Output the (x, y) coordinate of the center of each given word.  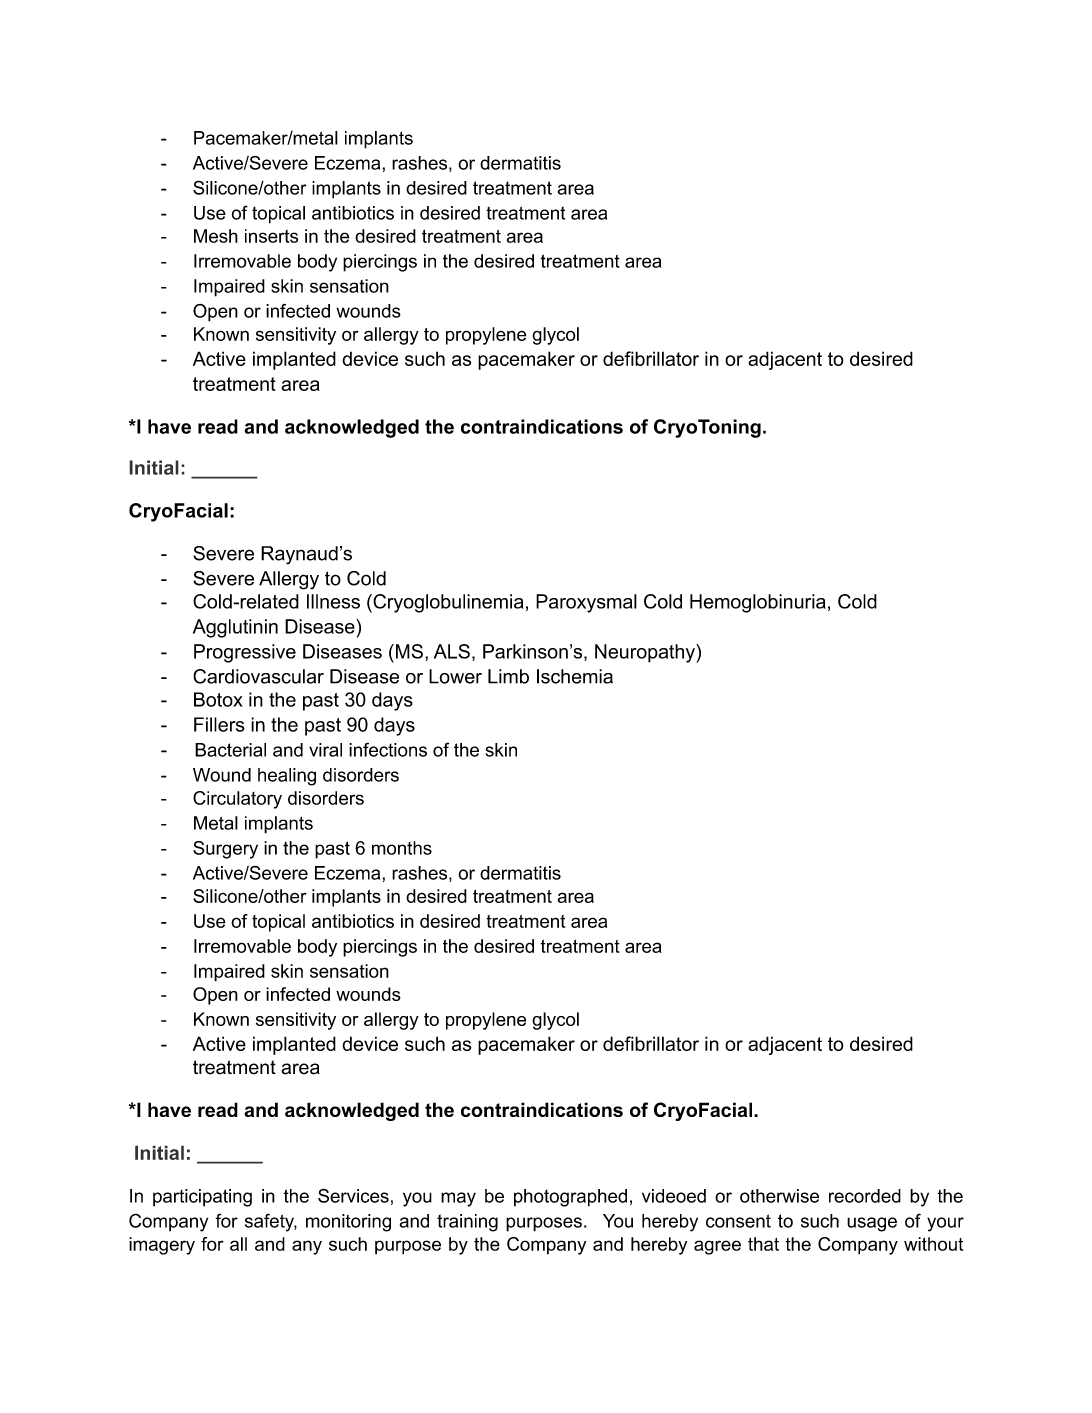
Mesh (216, 236)
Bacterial (230, 750)
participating (202, 1198)
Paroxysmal (586, 603)
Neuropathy (646, 653)
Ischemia (575, 676)
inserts (271, 236)
